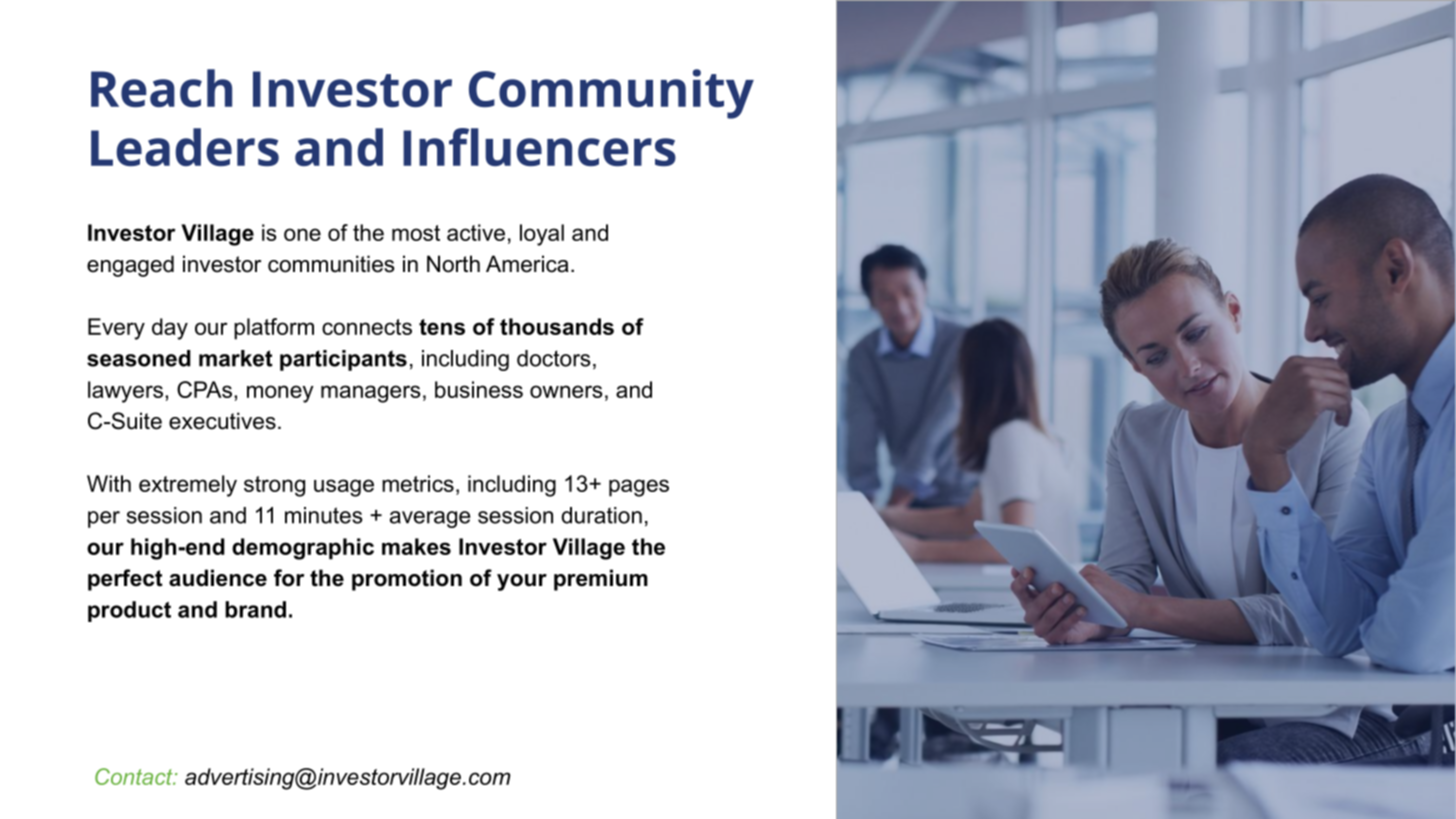 This screenshot has width=1456, height=819. Describe the element at coordinates (601, 580) in the screenshot. I see `premium` at that location.
